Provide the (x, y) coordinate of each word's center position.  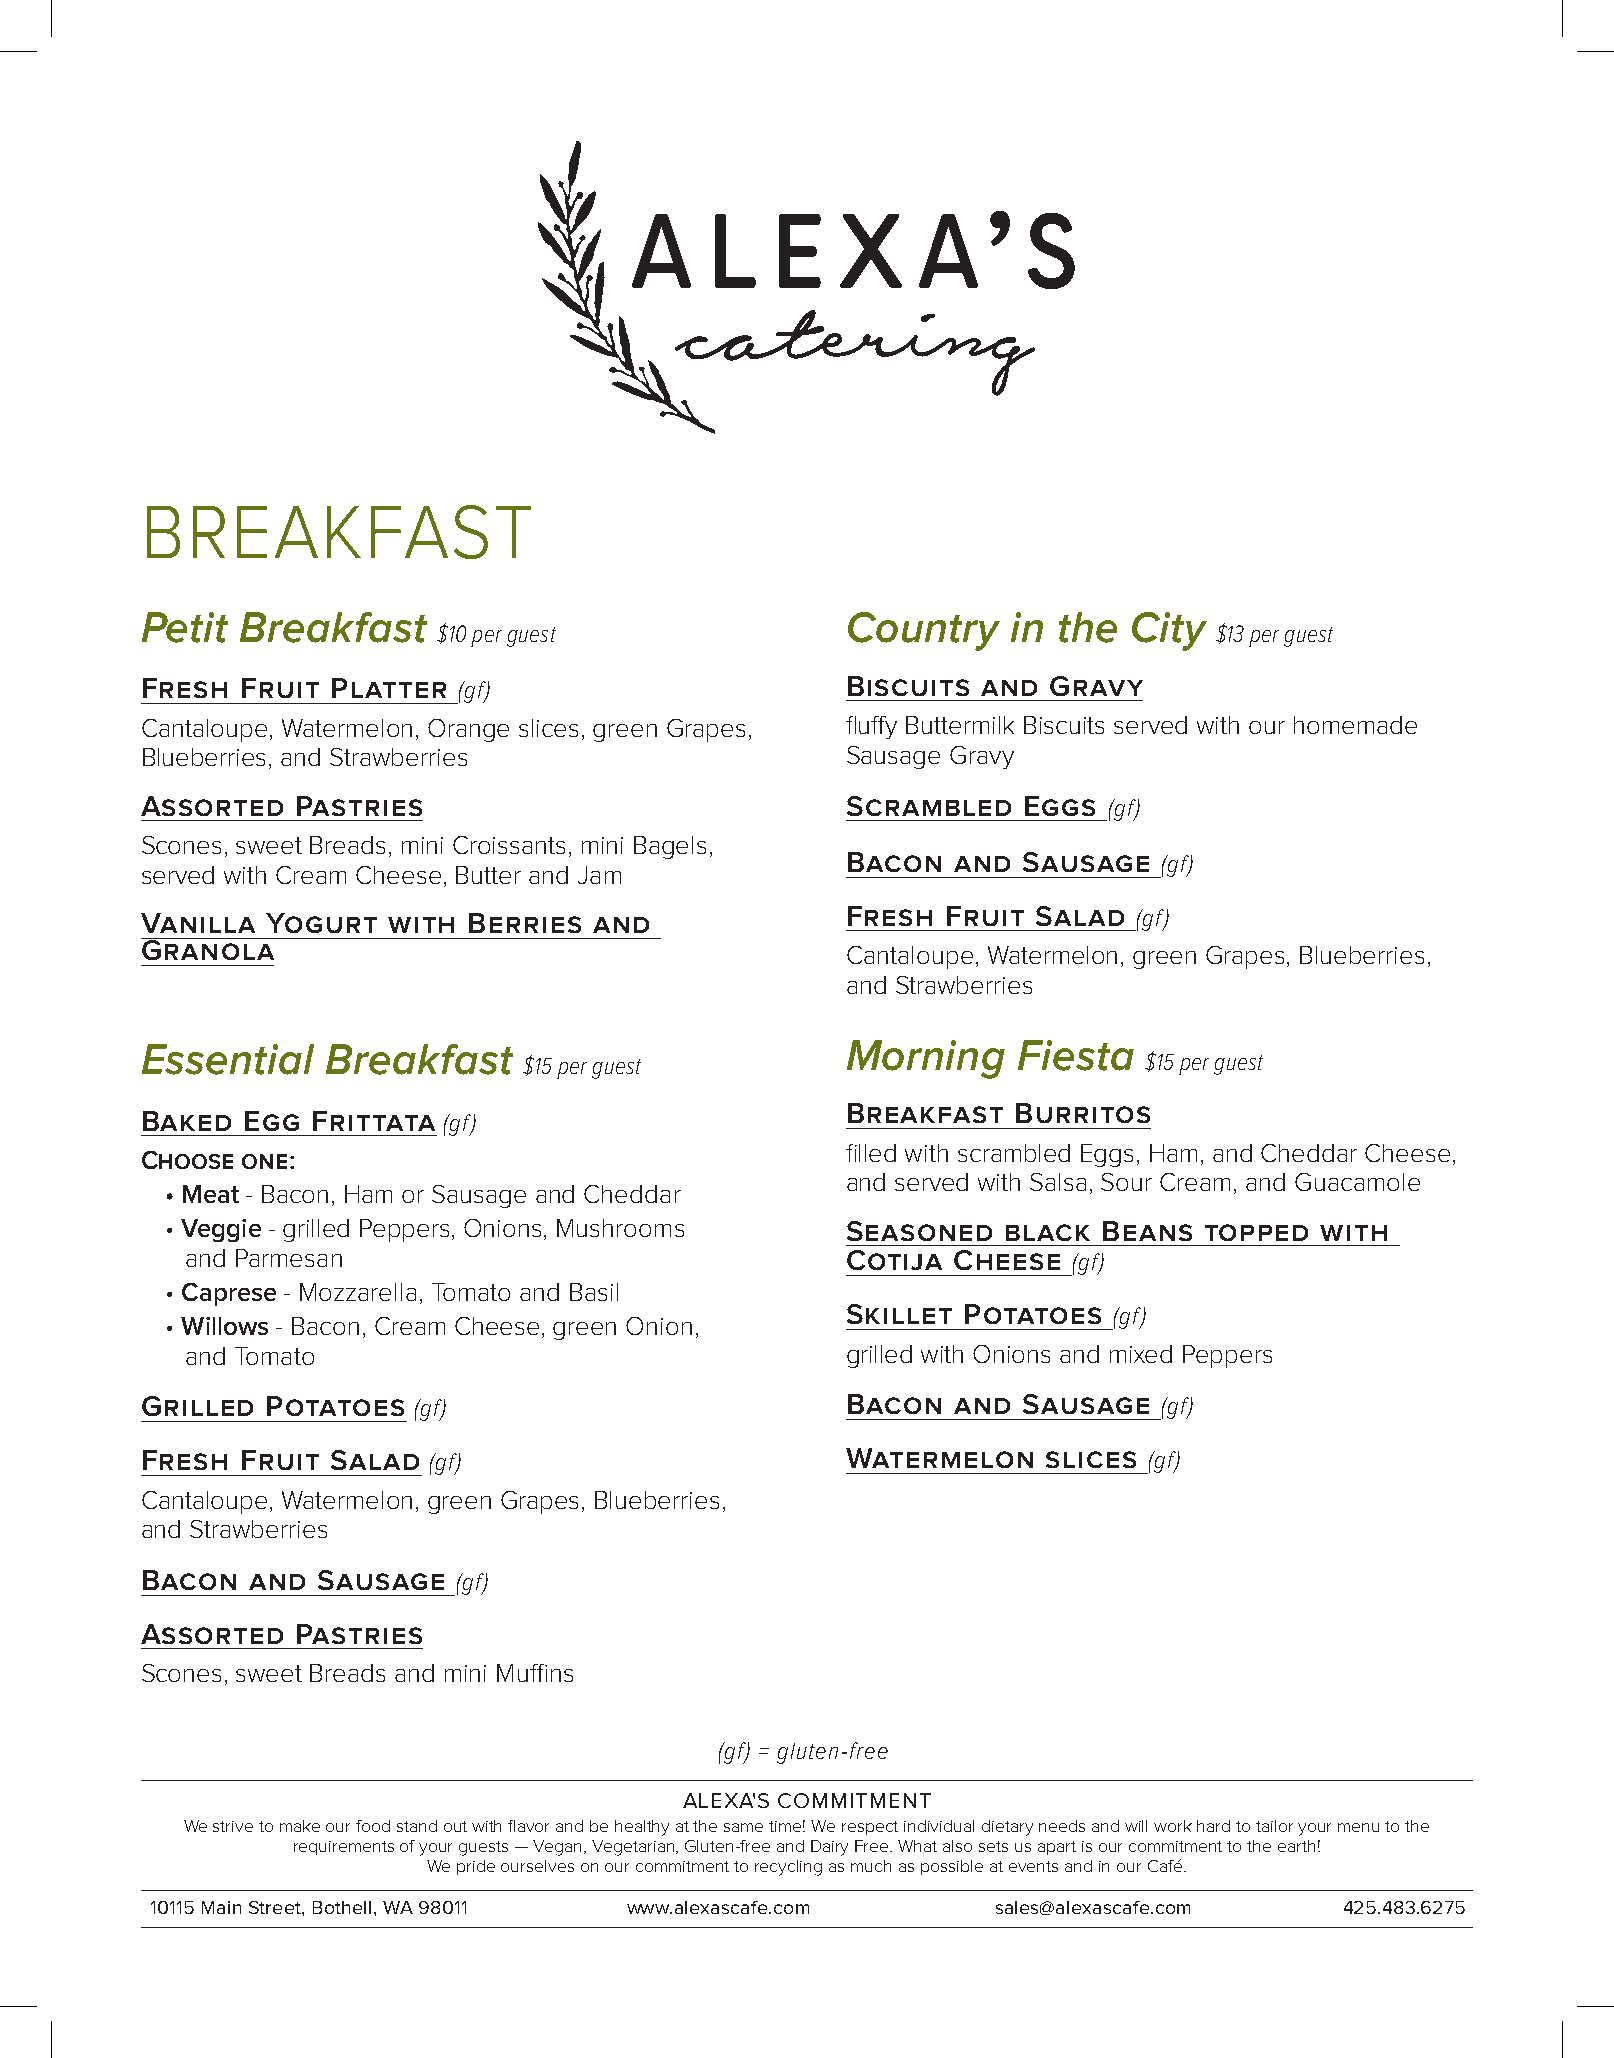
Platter (389, 688)
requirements (344, 1848)
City (1169, 631)
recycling (788, 1868)
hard (1213, 1826)
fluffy (871, 727)
